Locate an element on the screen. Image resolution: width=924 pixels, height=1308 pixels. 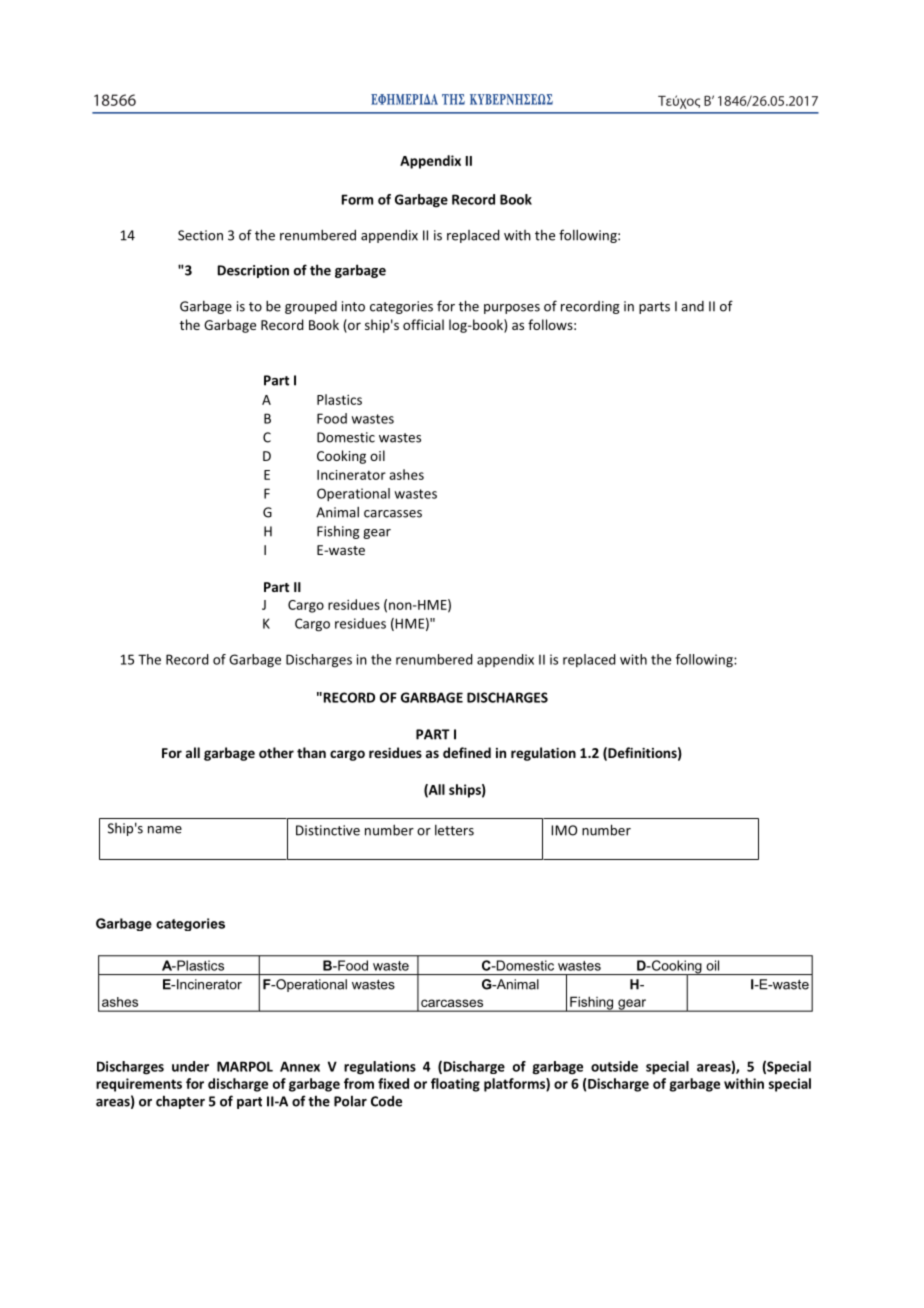
name is located at coordinates (165, 830).
